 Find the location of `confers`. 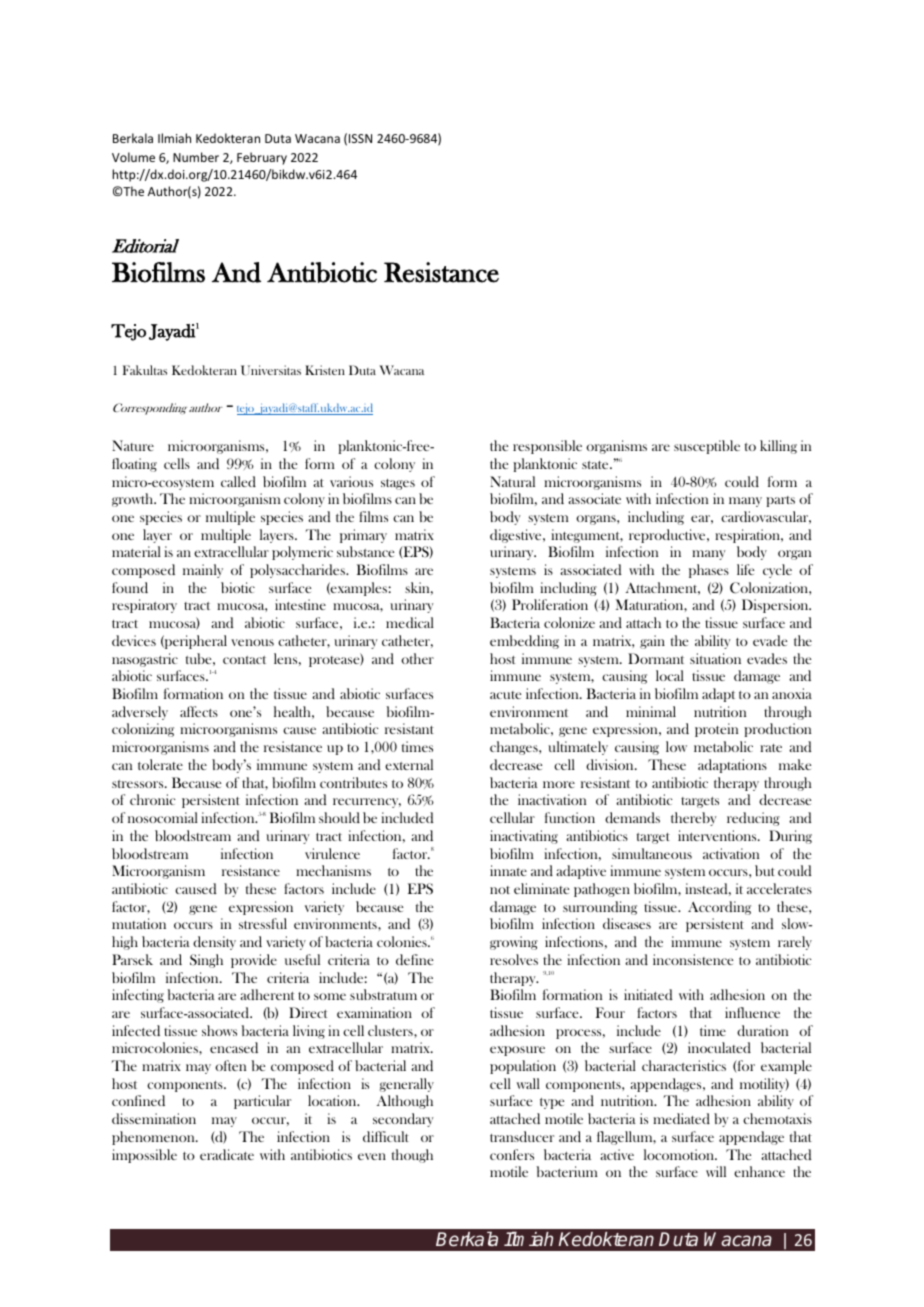

confers is located at coordinates (512, 1154).
